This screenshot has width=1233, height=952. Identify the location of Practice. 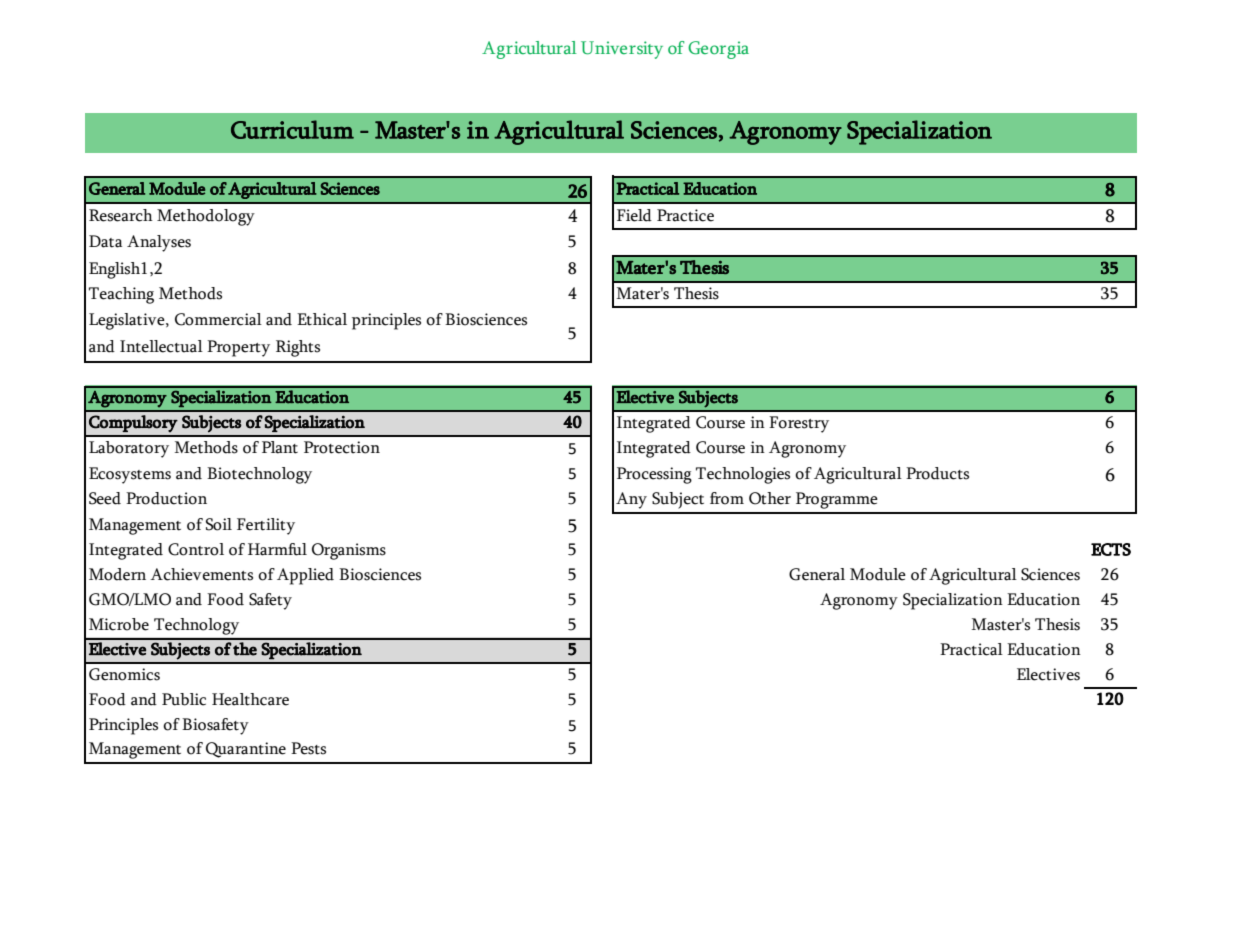
(685, 215).
